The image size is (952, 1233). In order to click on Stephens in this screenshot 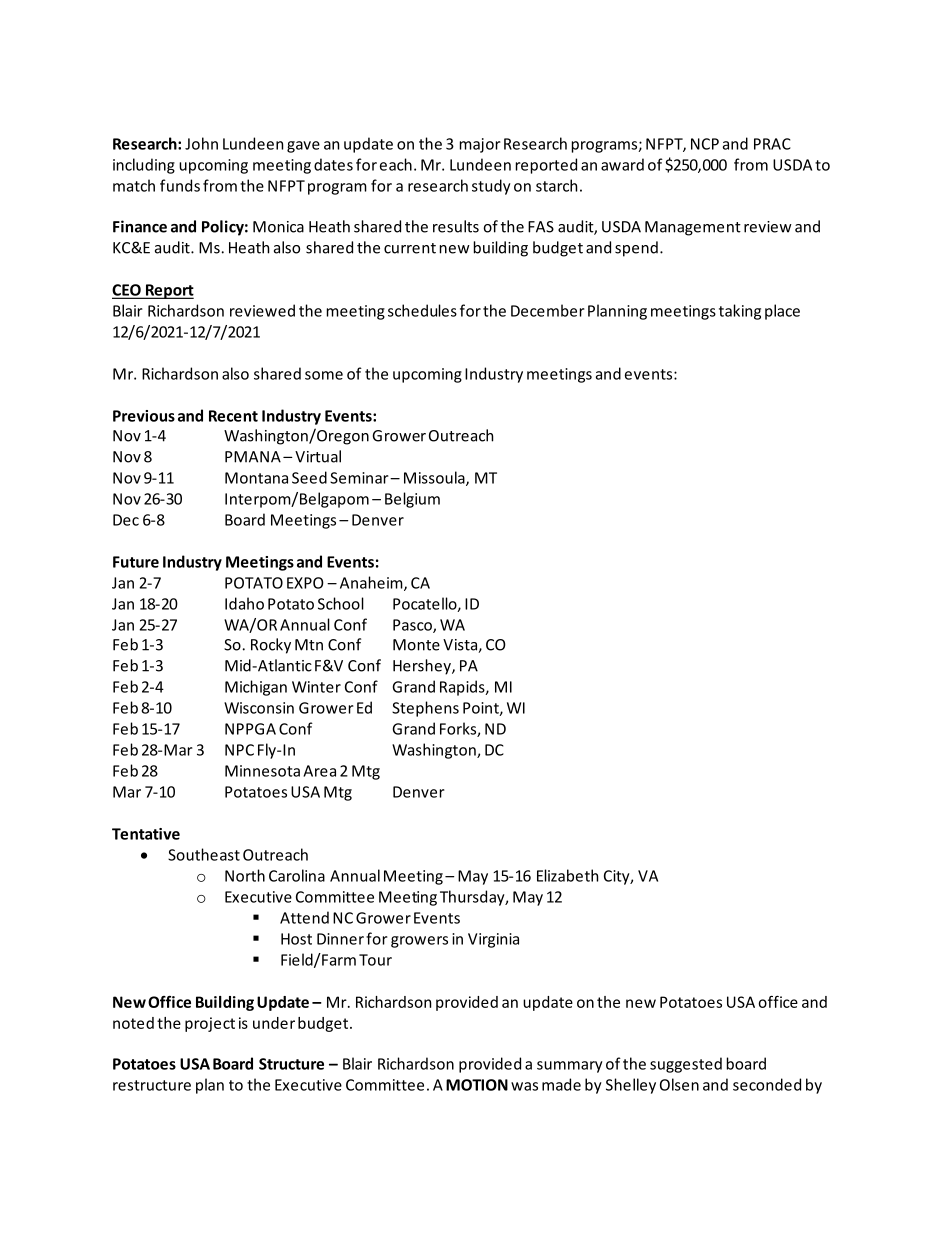, I will do `click(425, 709)`.
